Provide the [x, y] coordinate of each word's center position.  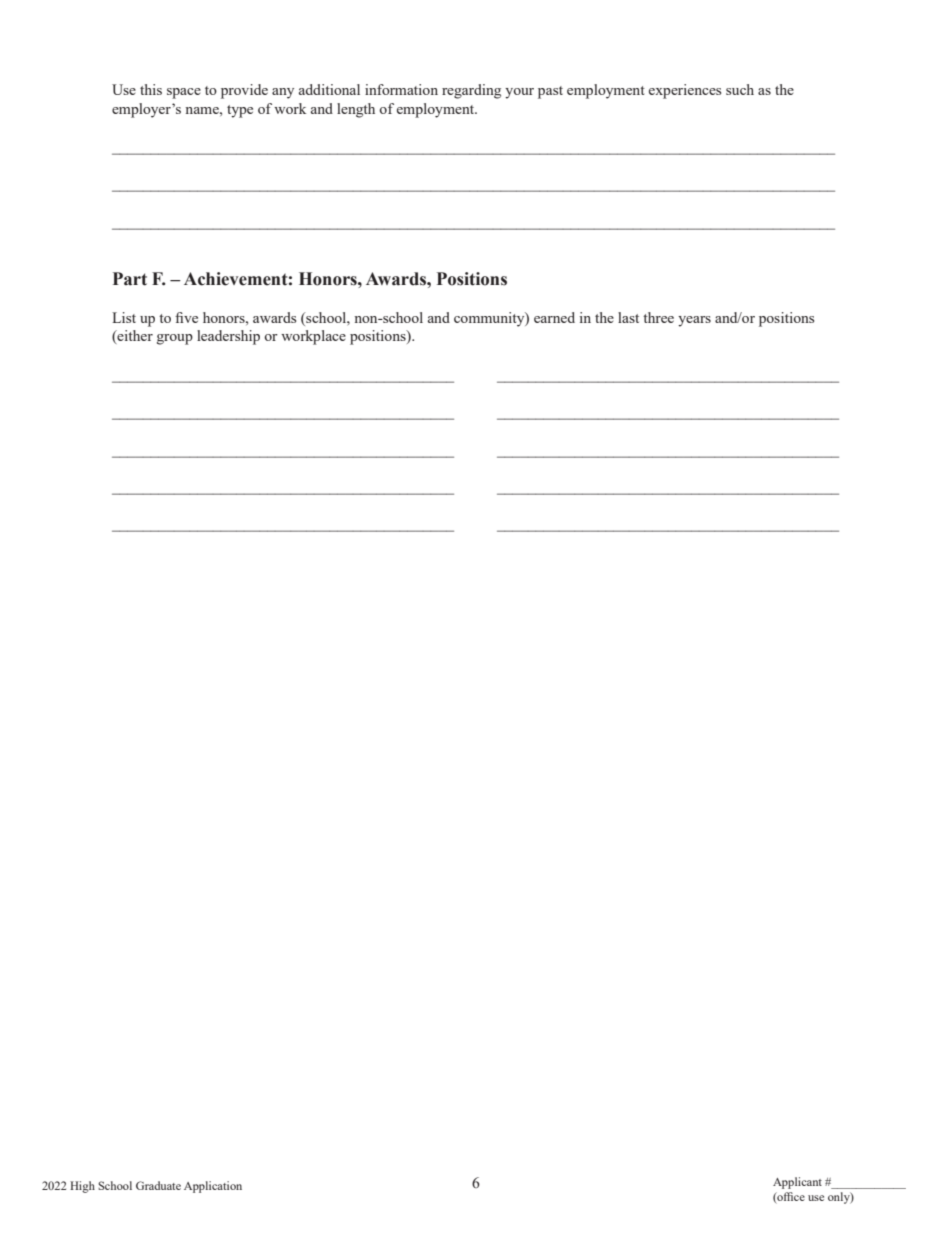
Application [213, 1187]
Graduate [158, 1185]
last [628, 317]
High [82, 1187]
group [175, 339]
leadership [228, 337]
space [184, 93]
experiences [685, 91]
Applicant [797, 1183]
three [658, 317]
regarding [471, 91]
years [694, 321]
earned [554, 317]
